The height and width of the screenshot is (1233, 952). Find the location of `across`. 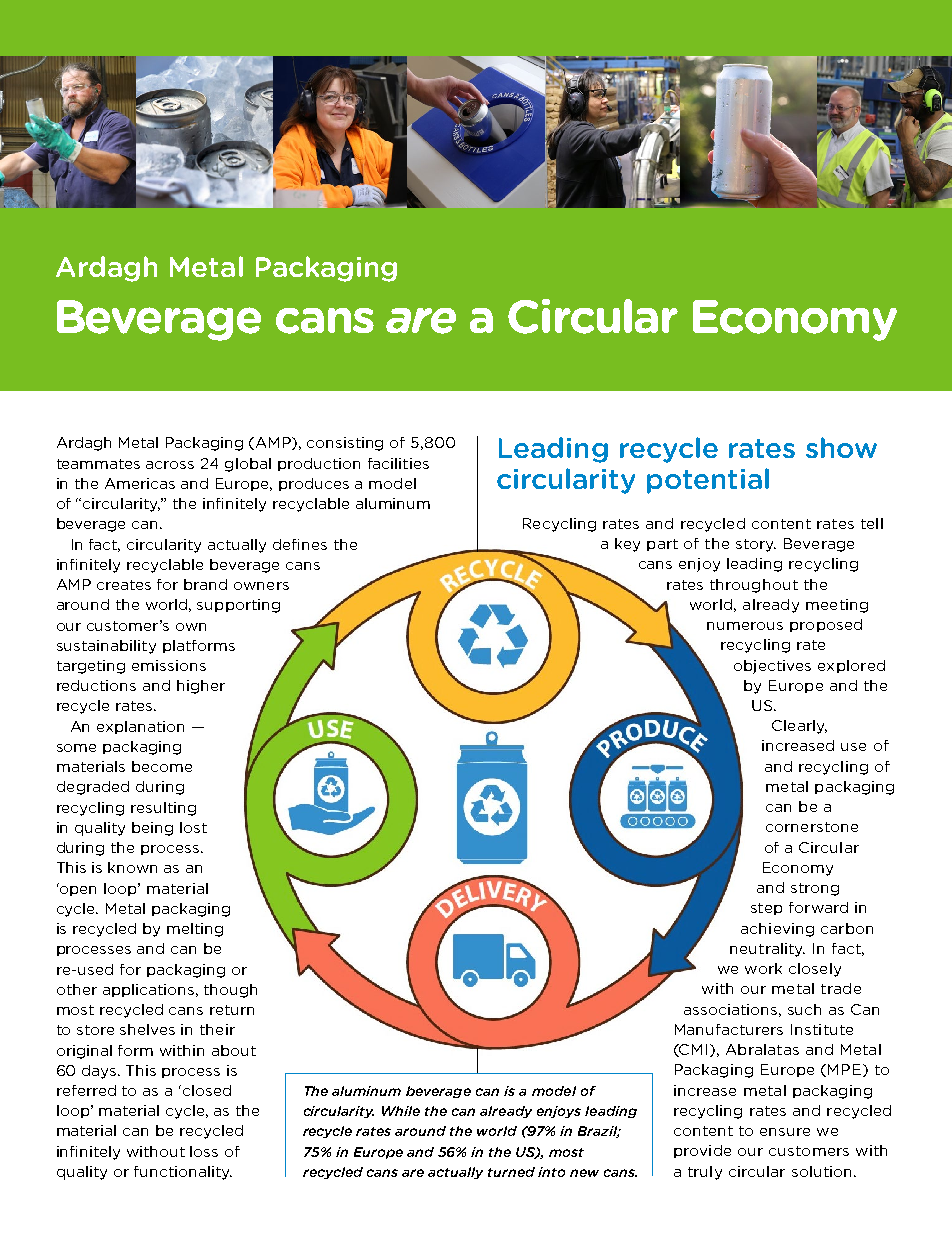

across is located at coordinates (170, 465).
